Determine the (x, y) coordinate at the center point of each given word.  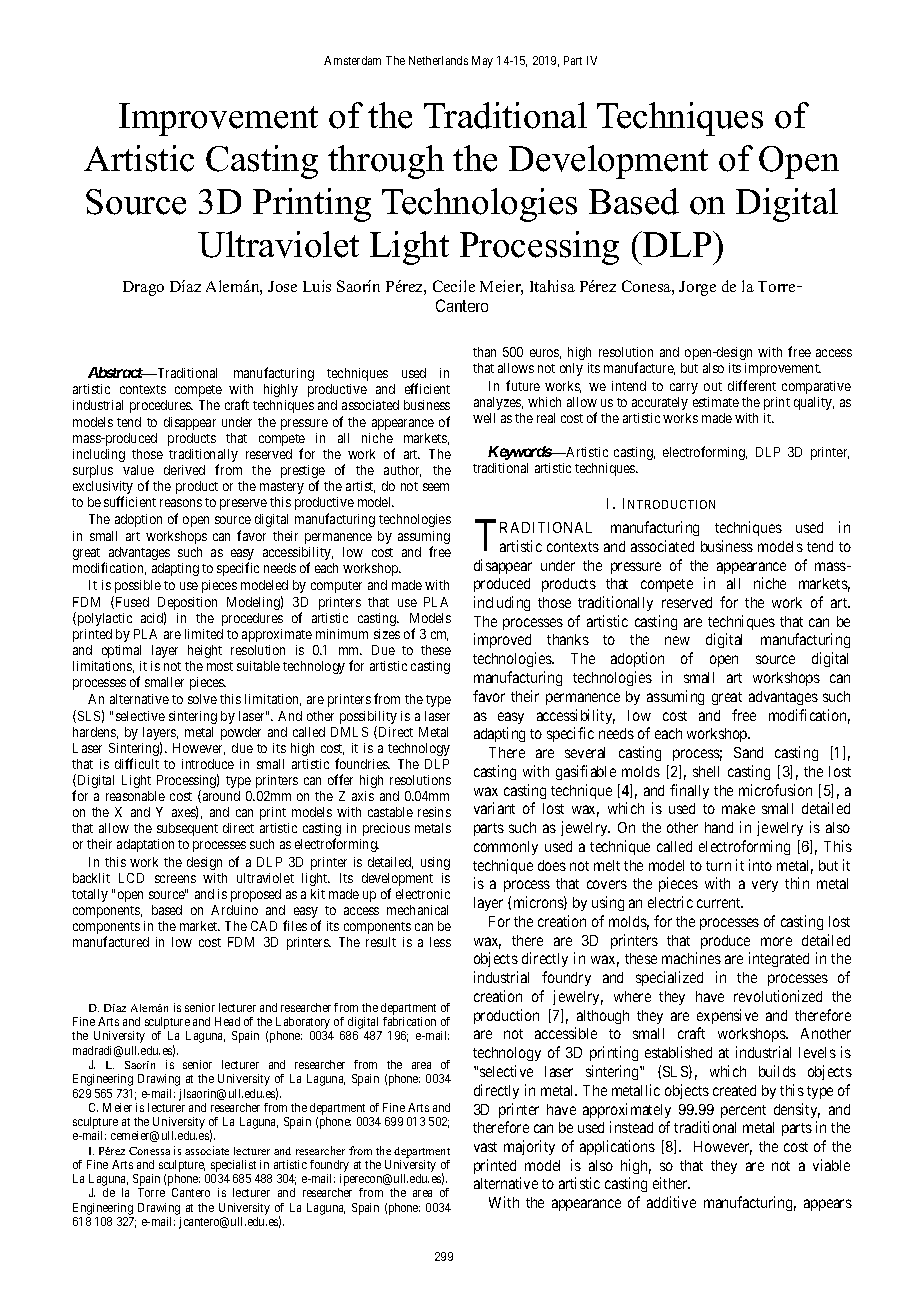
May (482, 62)
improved (502, 640)
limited (204, 634)
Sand (748, 752)
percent (743, 1111)
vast (485, 1147)
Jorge (697, 288)
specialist (235, 1167)
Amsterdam (352, 60)
